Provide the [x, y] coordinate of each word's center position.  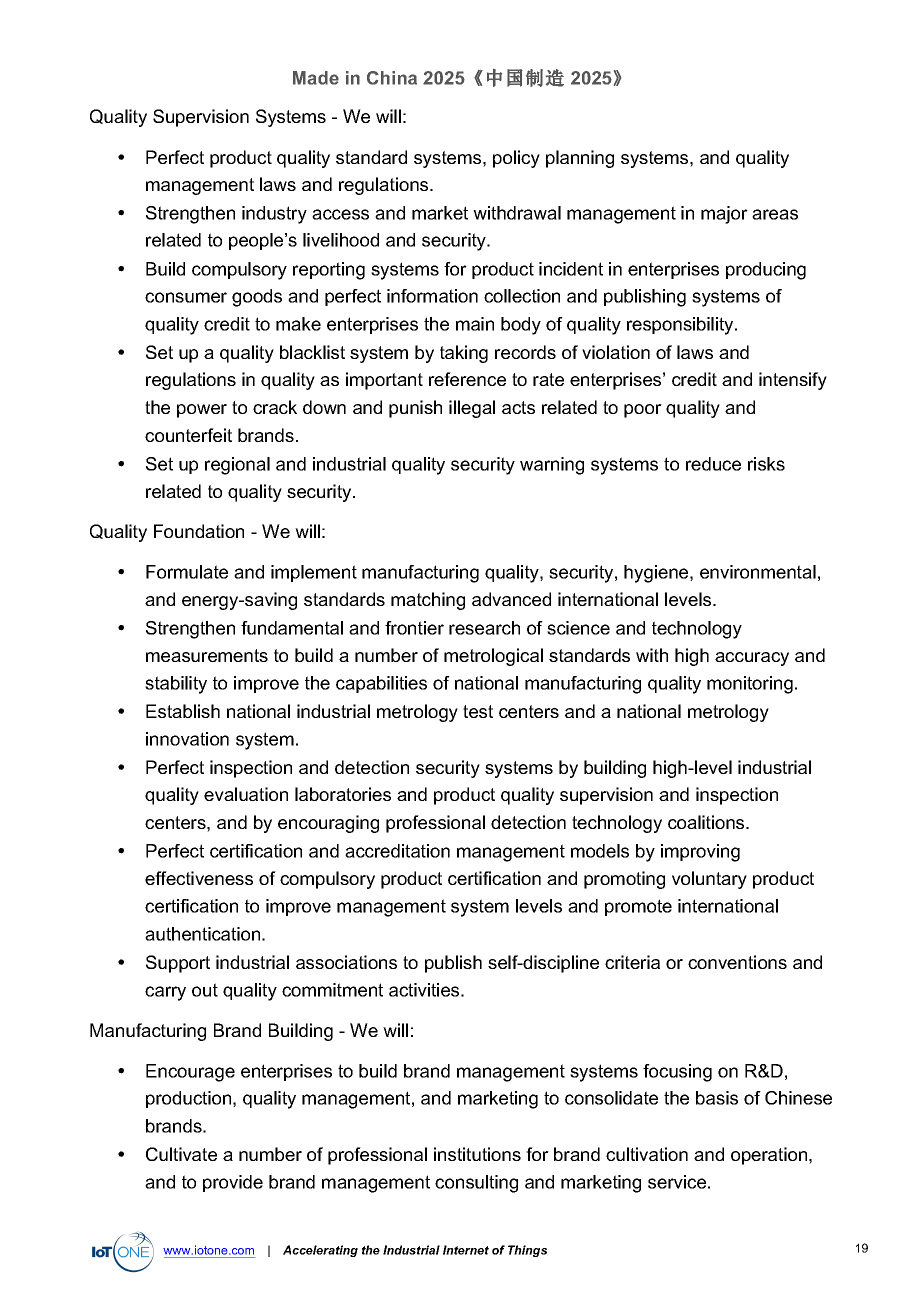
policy [516, 159]
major [724, 215]
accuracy [752, 659]
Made [316, 78]
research [484, 628]
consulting [476, 1184]
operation [770, 1156]
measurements [207, 655]
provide [233, 1183]
